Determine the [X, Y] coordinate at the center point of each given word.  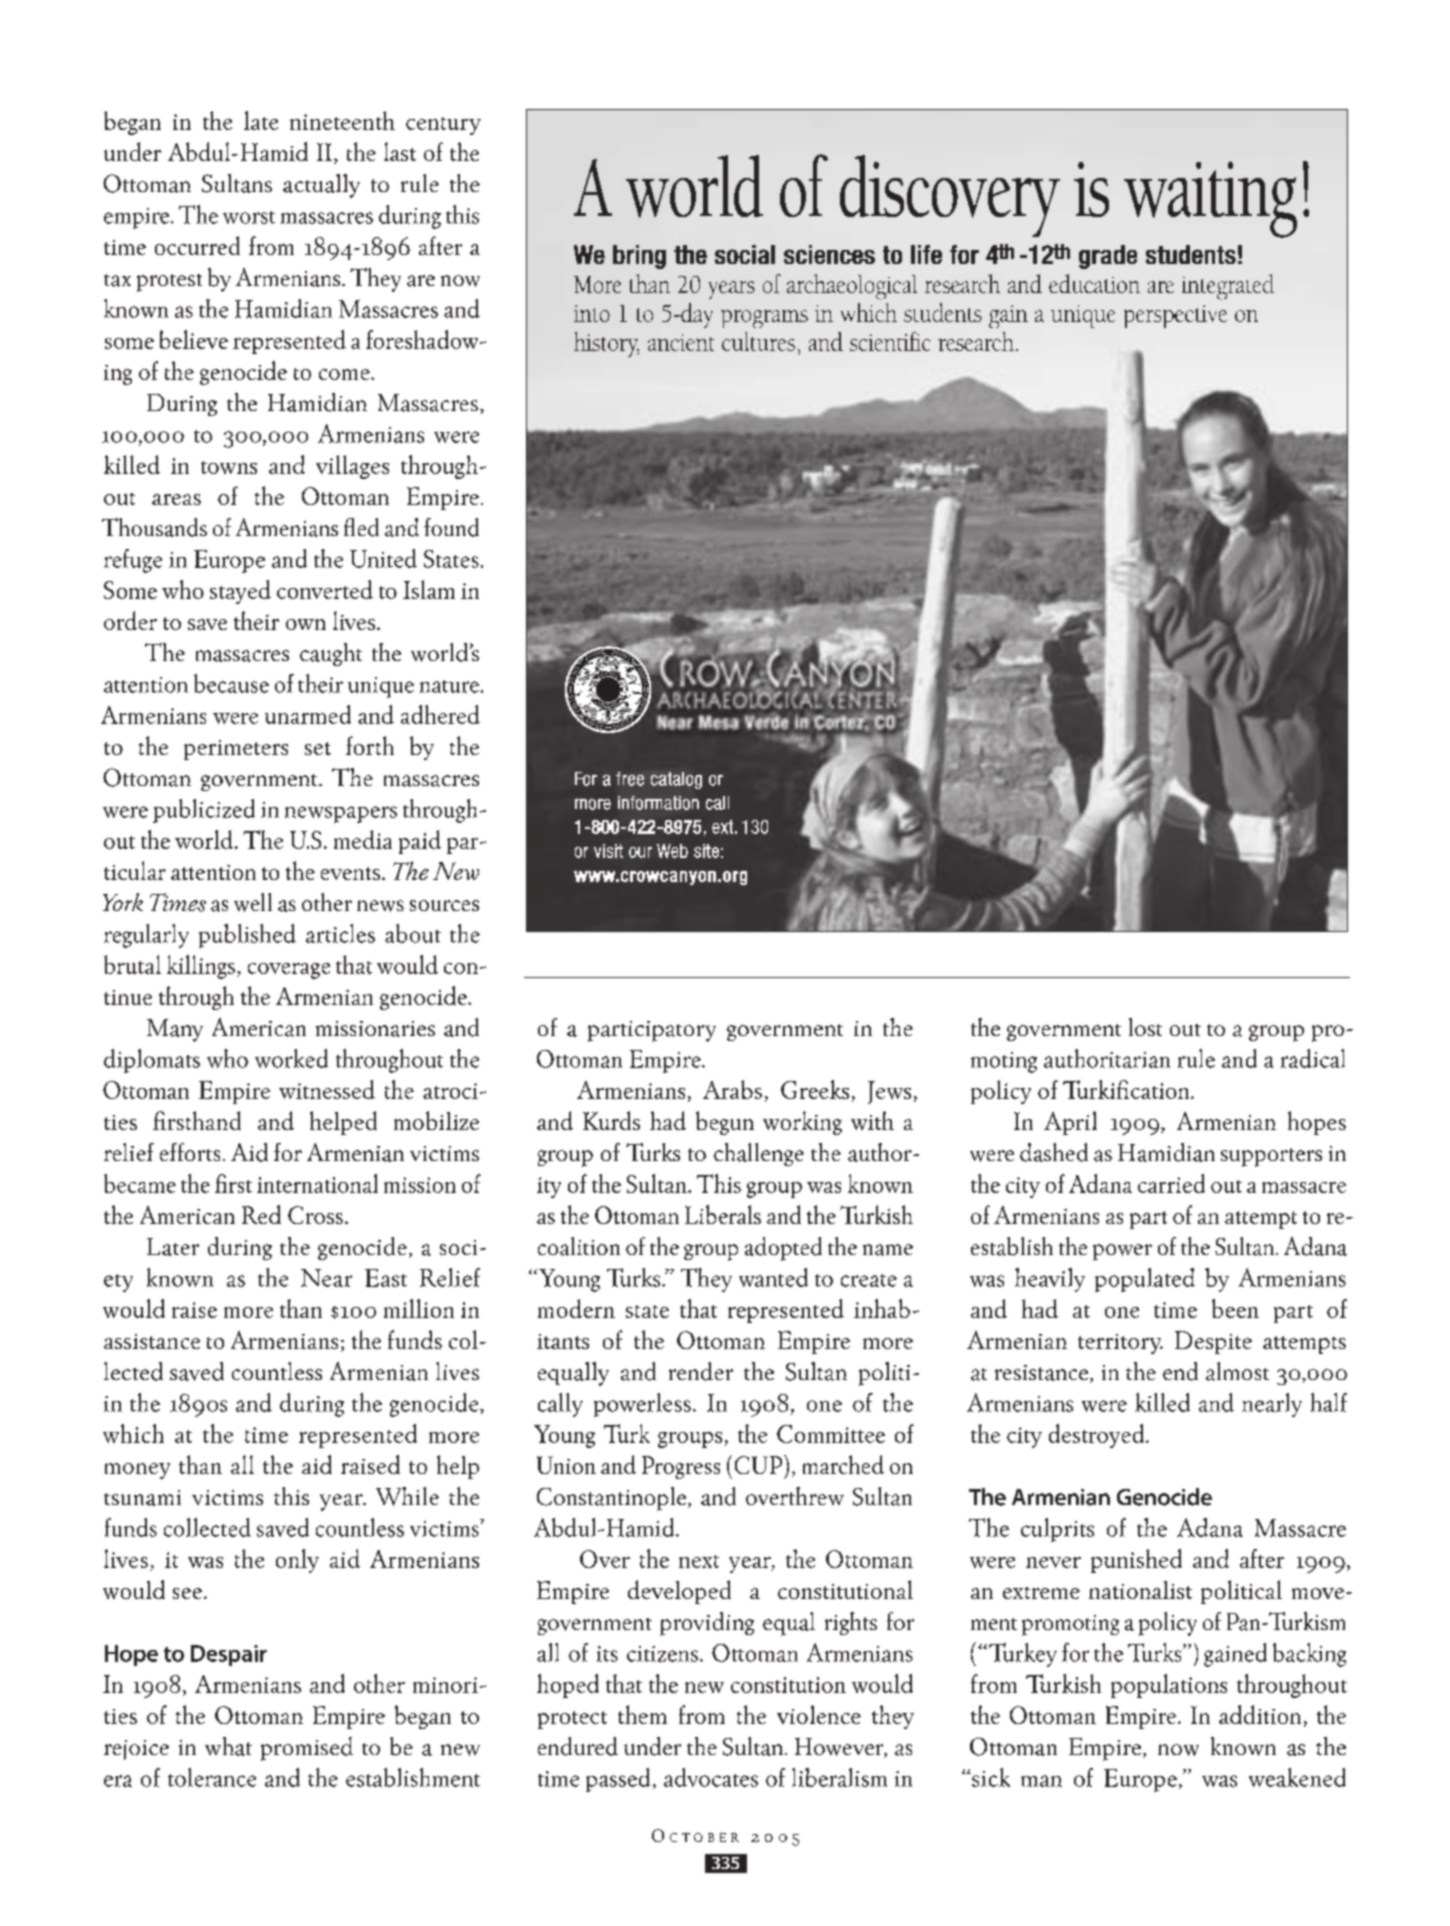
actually [321, 186]
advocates [711, 1777]
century [443, 126]
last [400, 151]
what [228, 1746]
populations [1169, 1686]
